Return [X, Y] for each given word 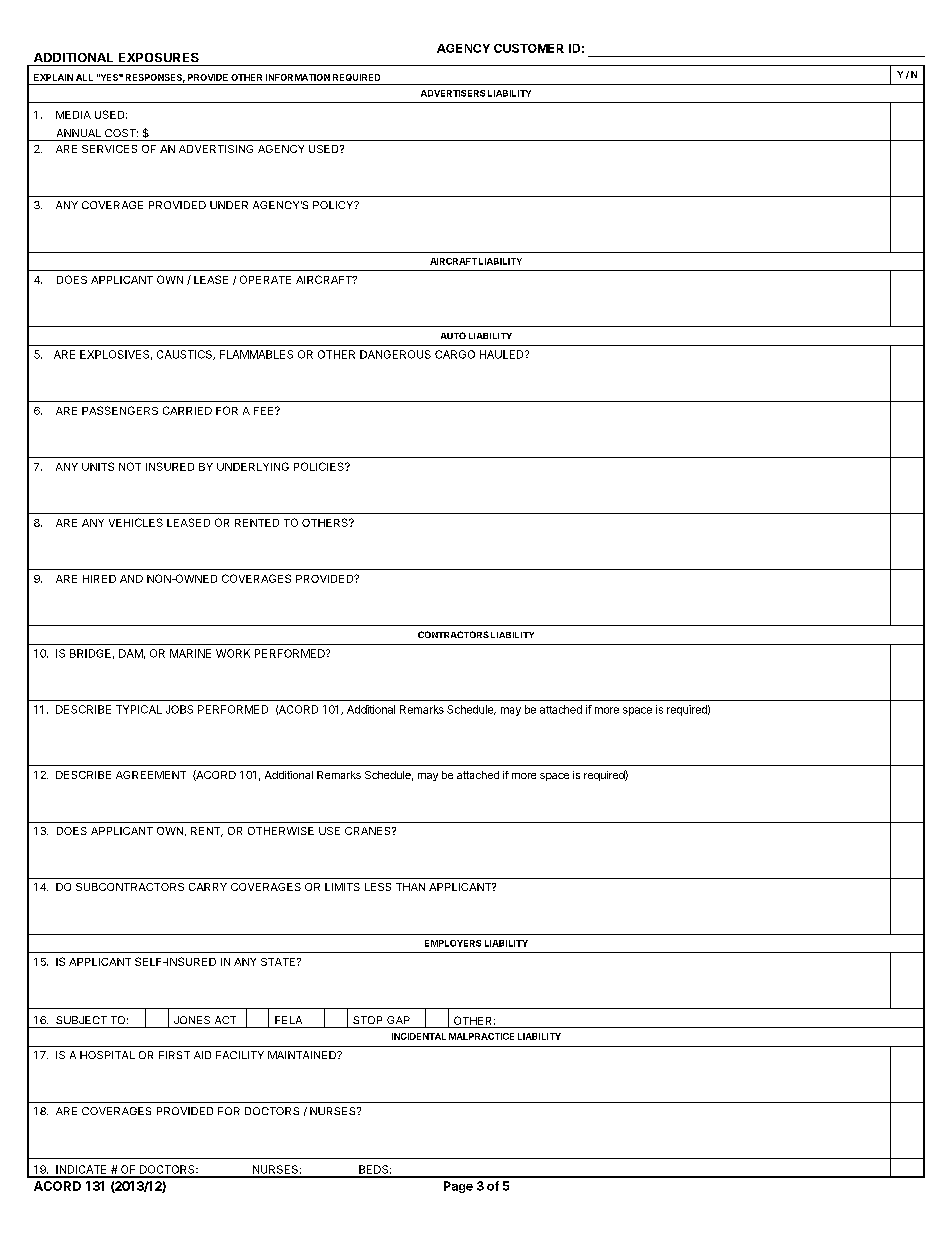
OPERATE [265, 279]
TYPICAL [139, 709]
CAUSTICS [185, 355]
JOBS [179, 709]
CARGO [455, 354]
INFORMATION [298, 77]
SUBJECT [81, 1020]
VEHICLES [136, 522]
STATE [278, 962]
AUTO [453, 335]
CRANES [369, 831]
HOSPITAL [107, 1055]
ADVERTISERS [453, 93]
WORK [233, 653]
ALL [84, 77]
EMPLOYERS [453, 943]
